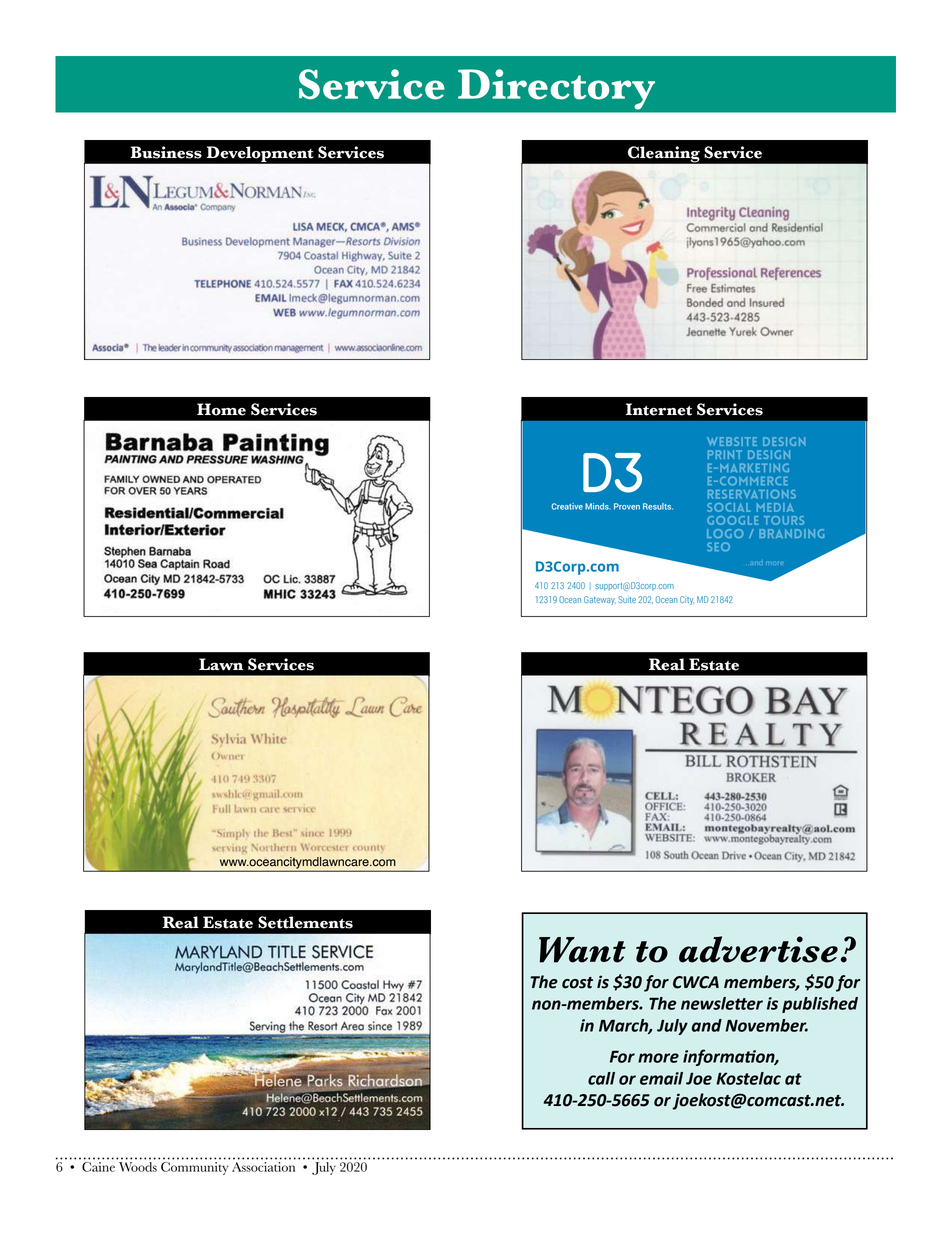 The width and height of the page is (952, 1233). What do you see at coordinates (556, 89) in the page?
I see `Directory` at bounding box center [556, 89].
